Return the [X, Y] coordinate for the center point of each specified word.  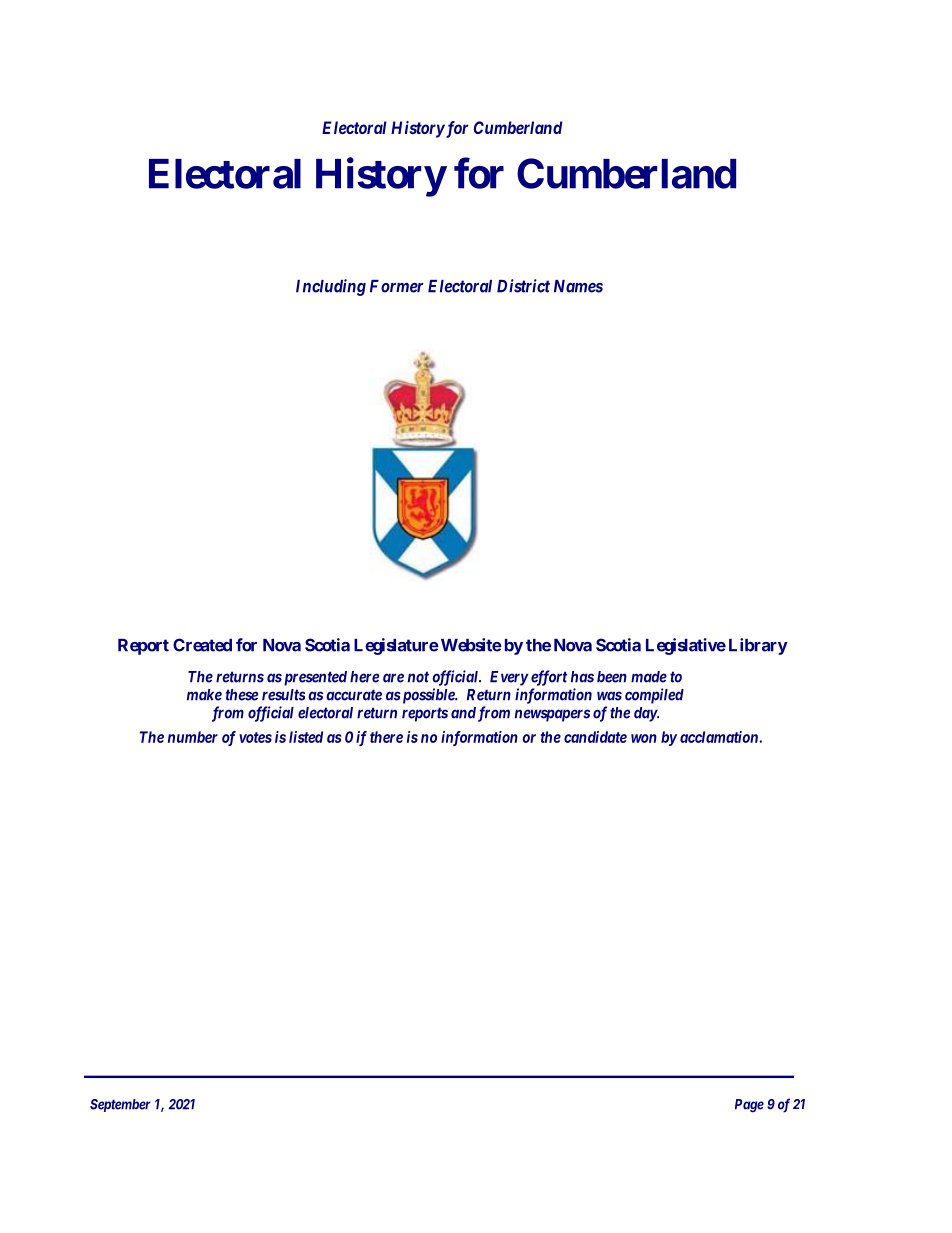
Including [331, 287]
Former [397, 286]
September [120, 1105]
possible [428, 696]
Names [578, 286]
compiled [654, 696]
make [204, 695]
